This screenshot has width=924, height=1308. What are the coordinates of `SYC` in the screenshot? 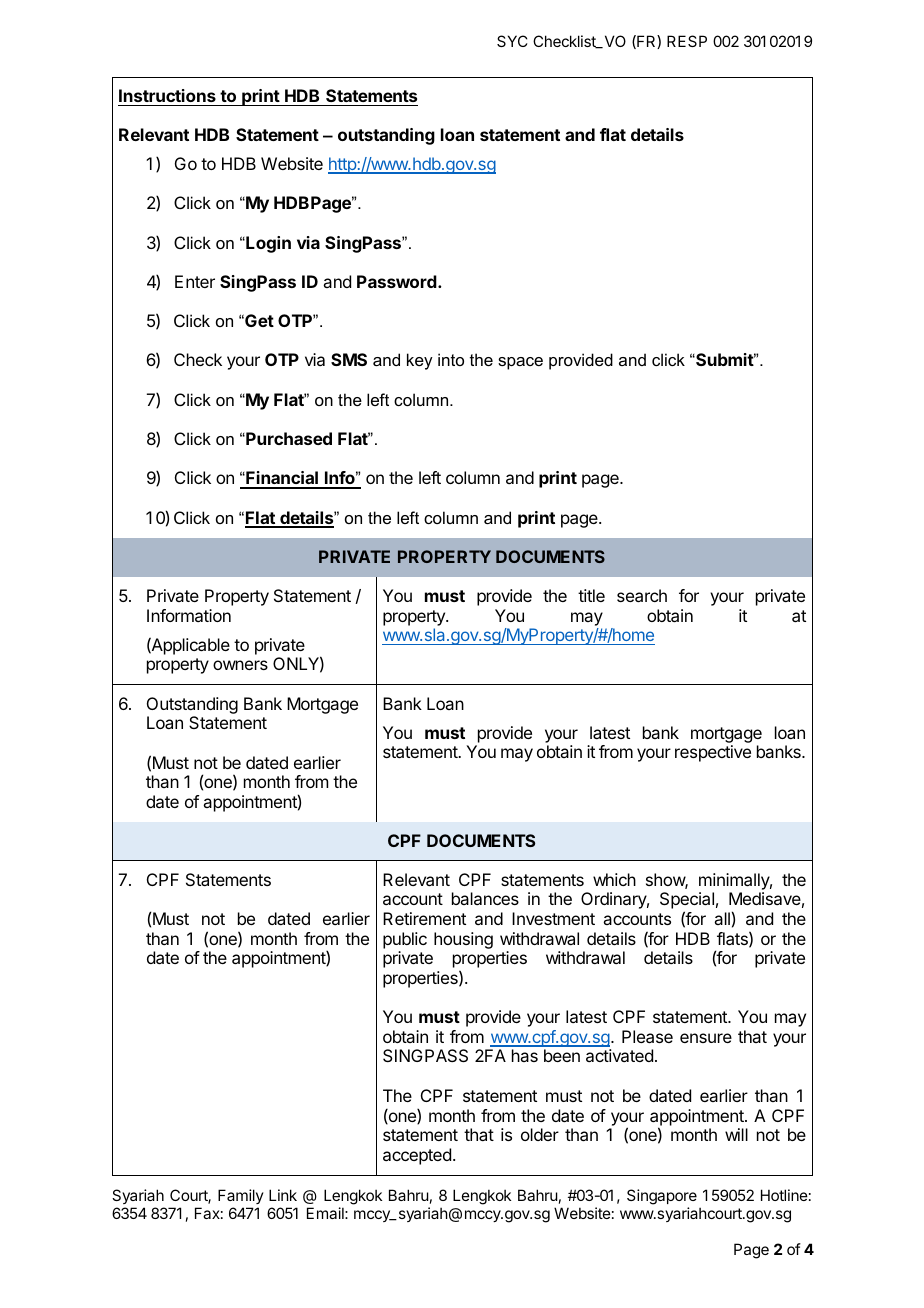 It's located at (512, 41).
